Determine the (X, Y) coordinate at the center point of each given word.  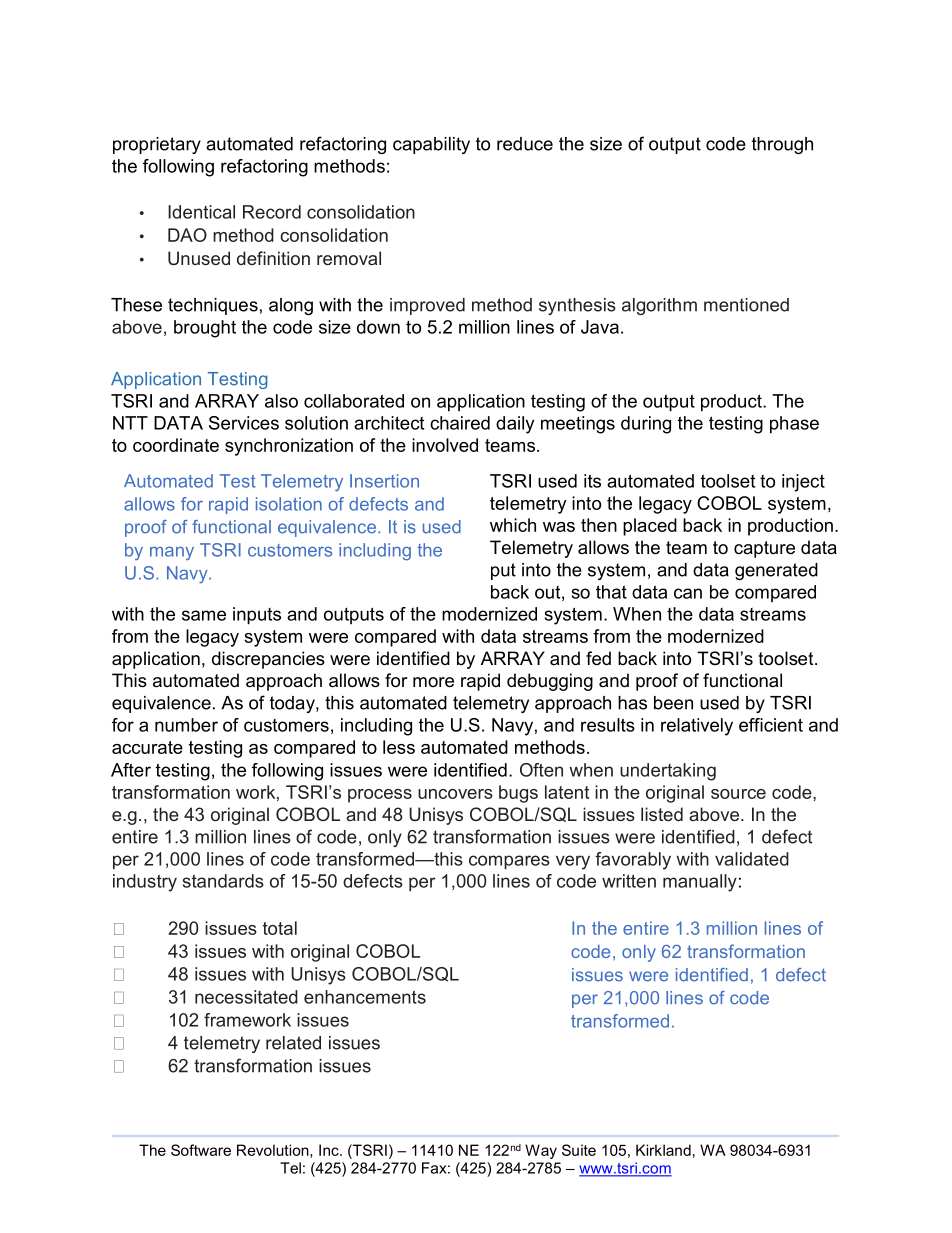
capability (431, 145)
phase (794, 425)
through (782, 145)
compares (509, 862)
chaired (460, 423)
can (688, 593)
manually (700, 883)
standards (223, 881)
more (433, 682)
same (204, 615)
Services (244, 423)
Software (201, 1150)
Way (541, 1151)
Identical (201, 212)
